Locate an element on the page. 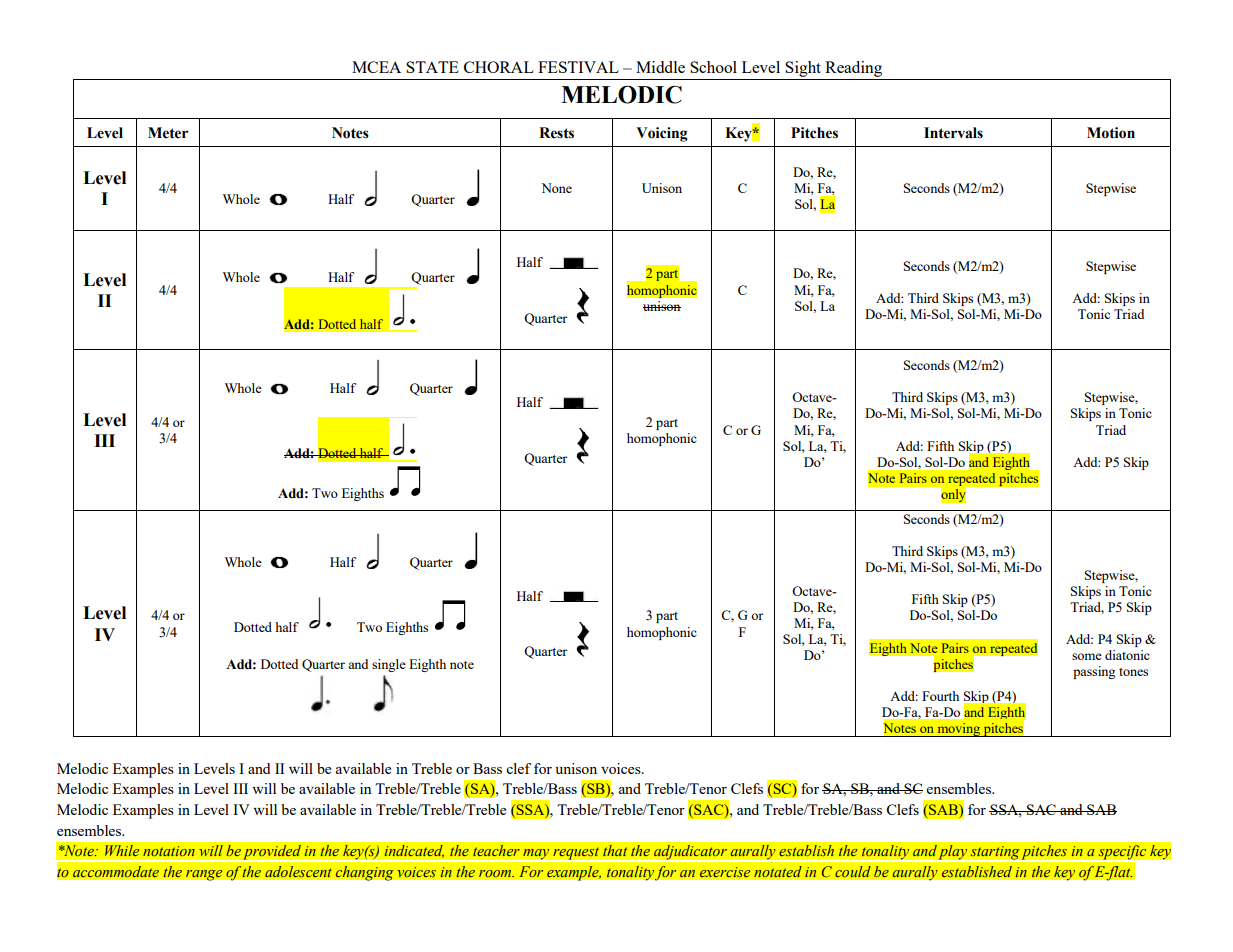 The image size is (1233, 952). Middle is located at coordinates (660, 67).
